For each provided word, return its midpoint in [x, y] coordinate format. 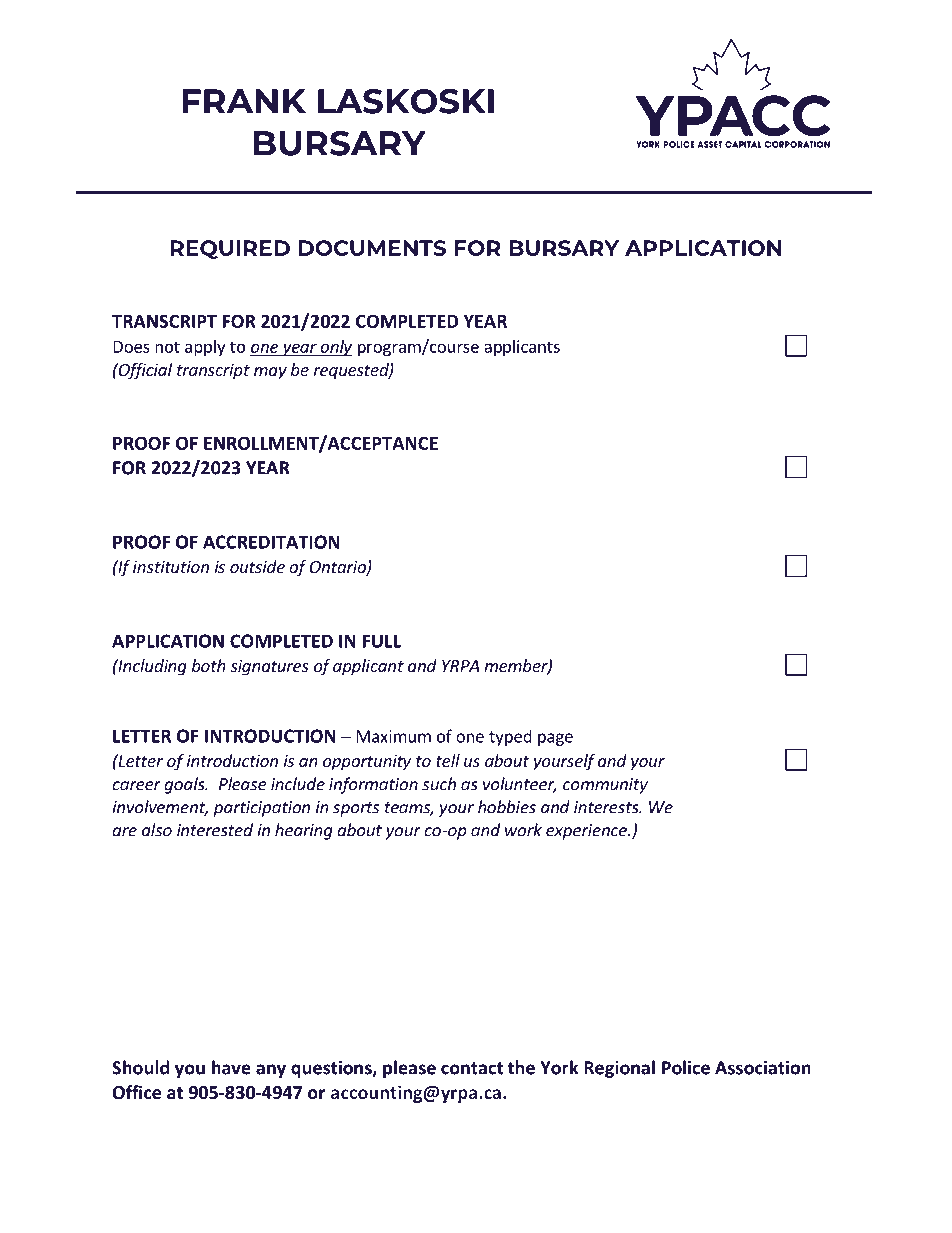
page [555, 739]
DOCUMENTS [372, 248]
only [335, 348]
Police [686, 1067]
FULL [382, 641]
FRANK [244, 101]
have [231, 1067]
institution [171, 566]
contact [472, 1068]
